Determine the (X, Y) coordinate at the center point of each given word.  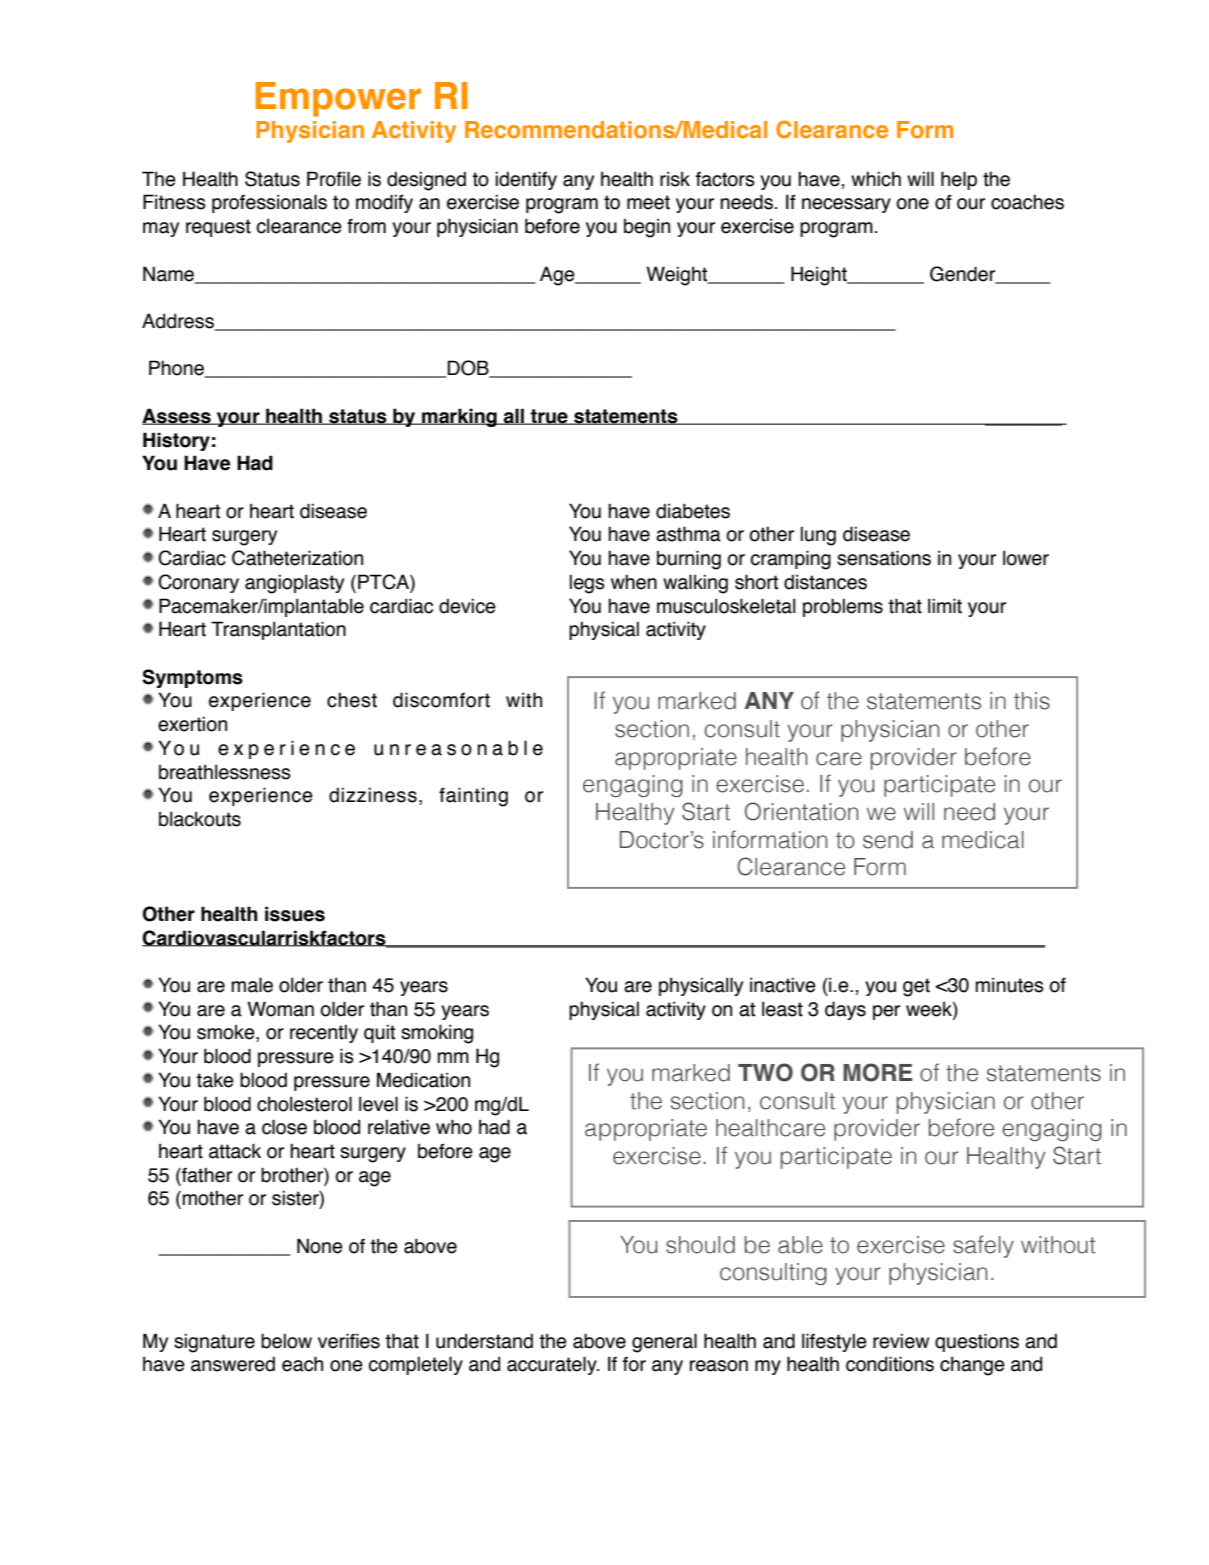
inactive (783, 985)
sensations (884, 558)
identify (526, 180)
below (286, 1341)
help (959, 180)
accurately (553, 1365)
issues (295, 914)
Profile (334, 179)
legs (587, 584)
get (916, 987)
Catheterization (297, 558)
